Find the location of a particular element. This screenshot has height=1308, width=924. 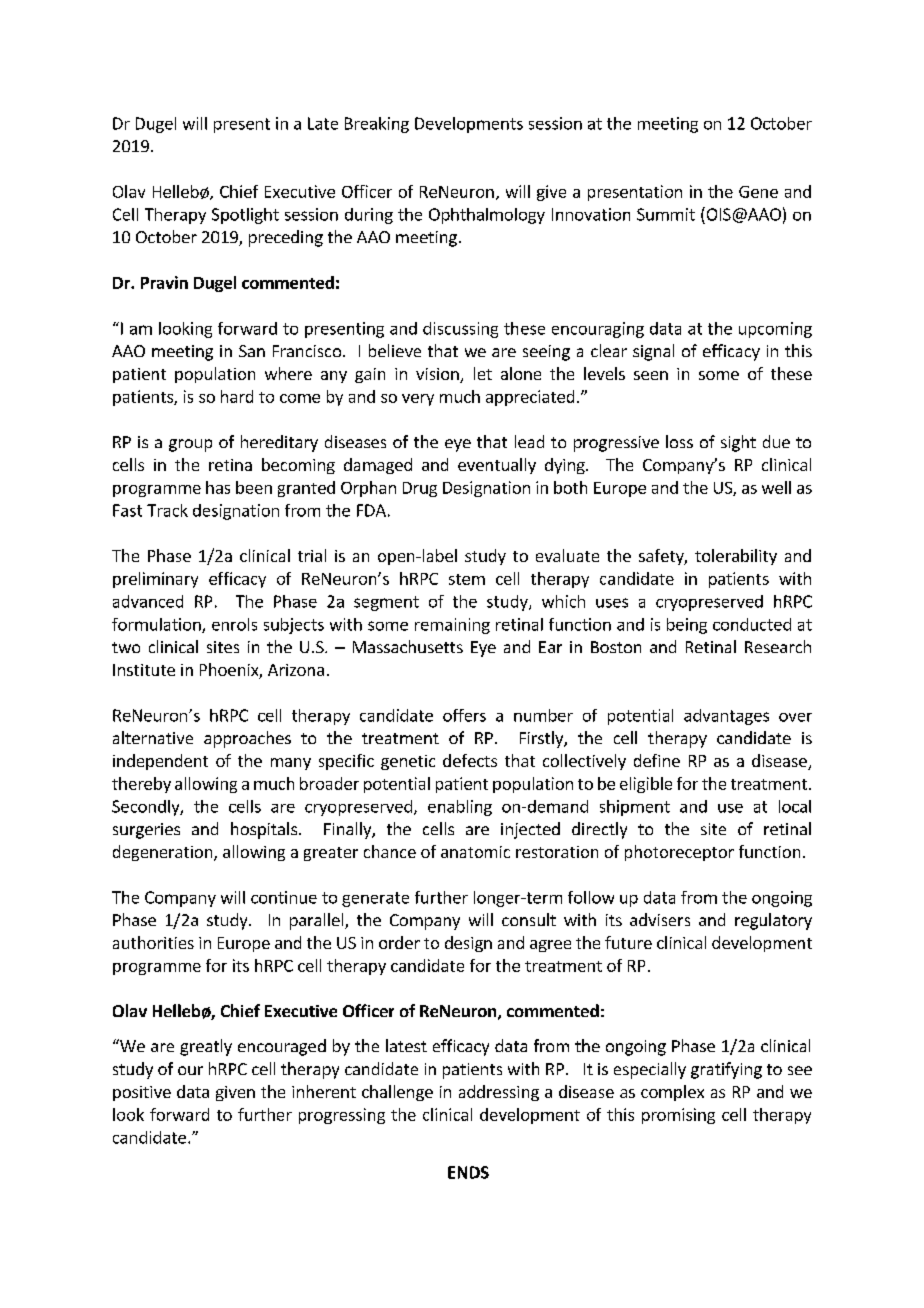

Summit is located at coordinates (666, 214).
